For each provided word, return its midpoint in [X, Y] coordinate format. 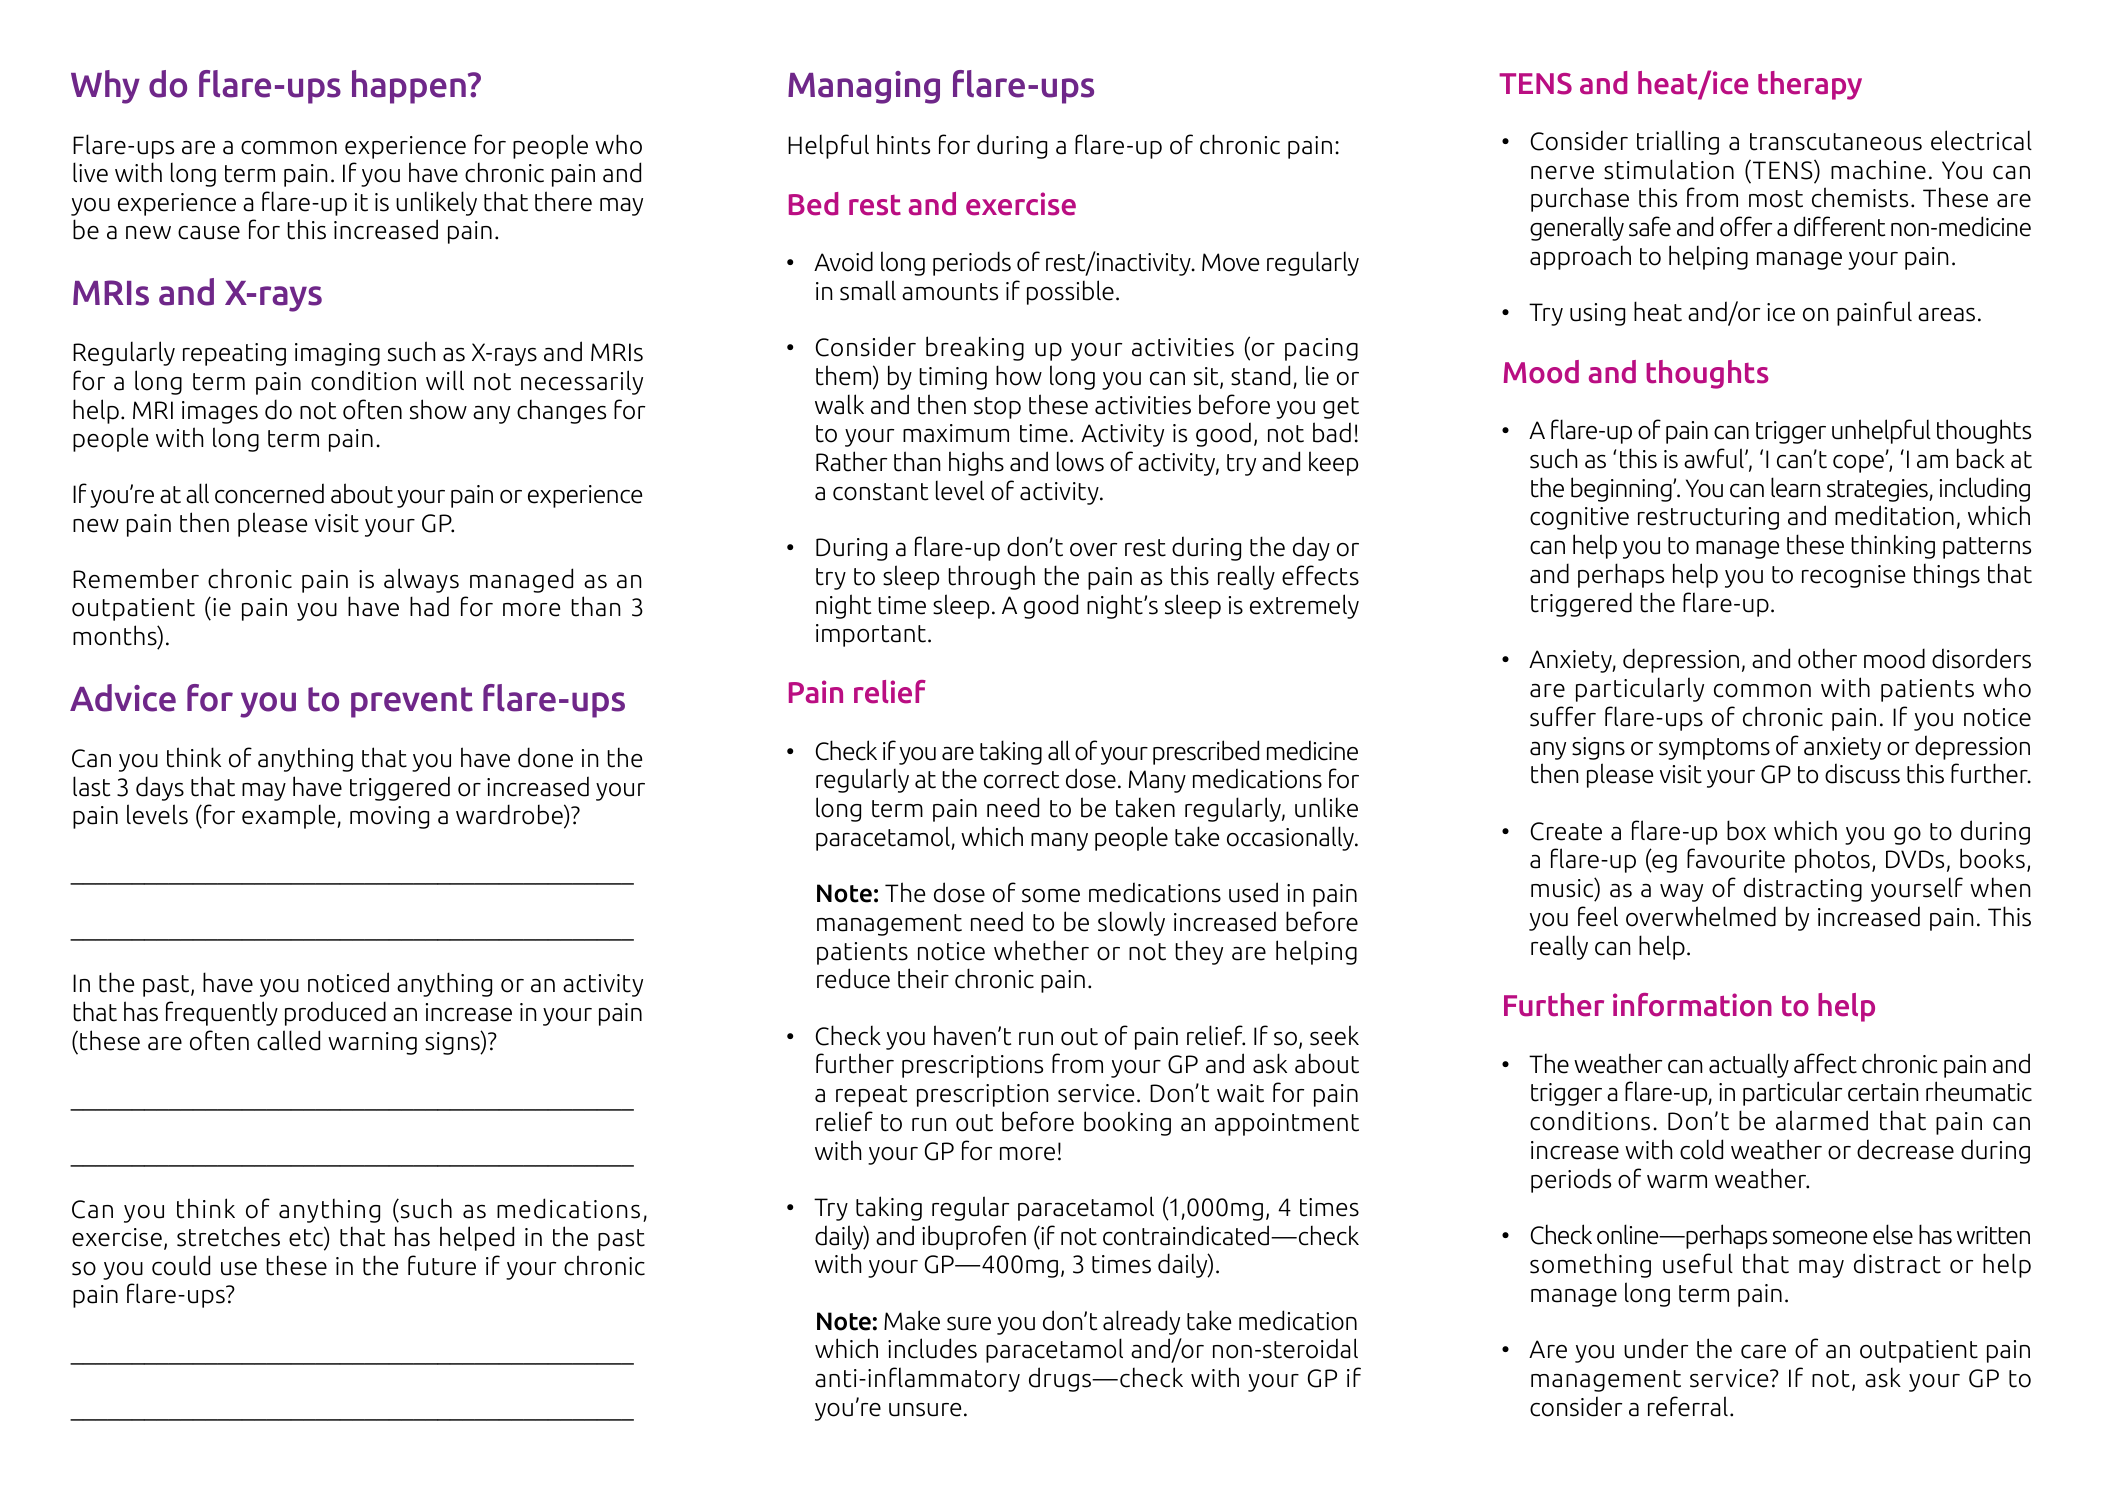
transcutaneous [1836, 142]
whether [1041, 950]
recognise [1853, 576]
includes [932, 1348]
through [991, 577]
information [1692, 1005]
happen [409, 87]
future [442, 1265]
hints [903, 144]
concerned [269, 493]
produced [335, 1013]
